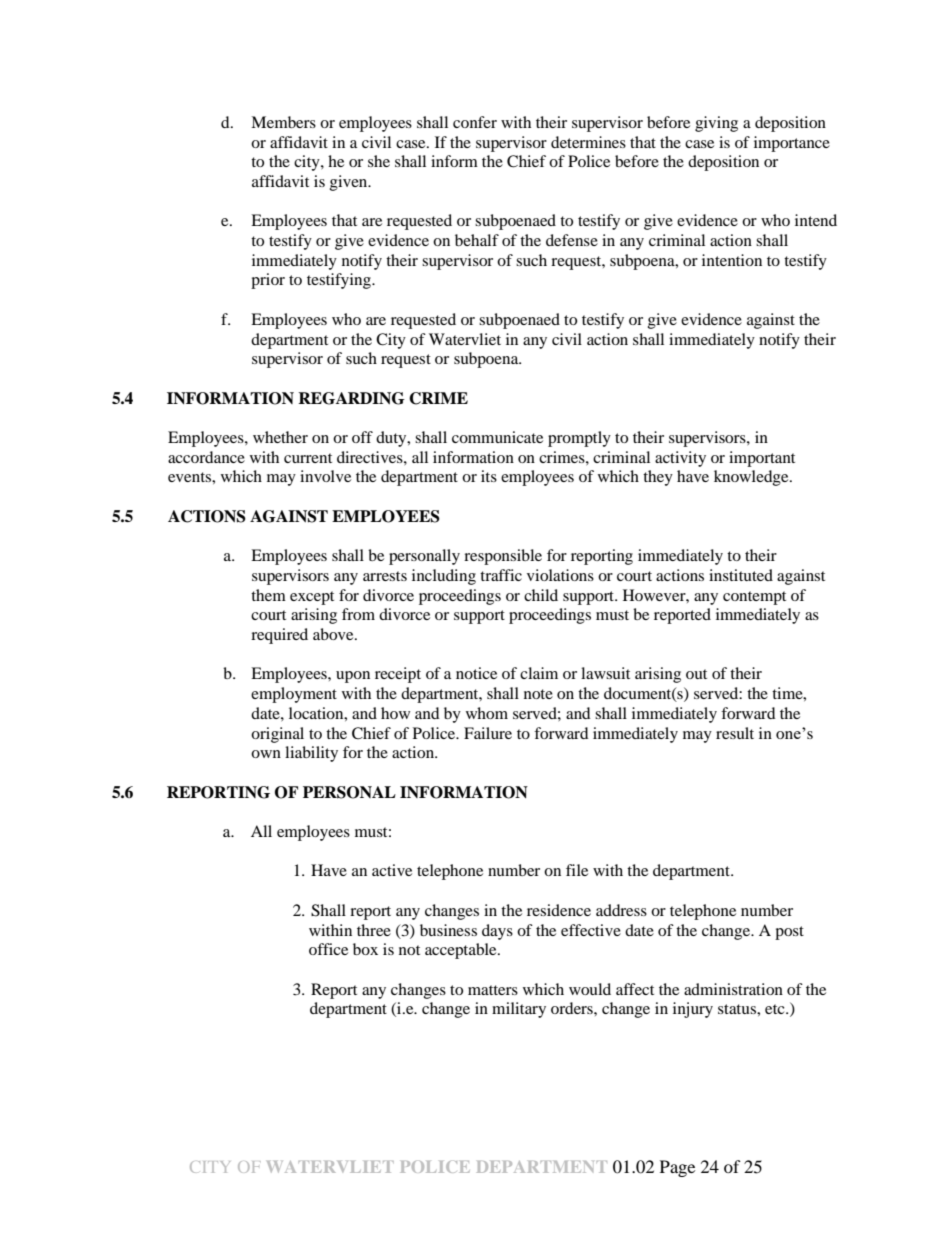 This document has width=952, height=1233. Describe the element at coordinates (716, 124) in the document. I see `giving` at that location.
